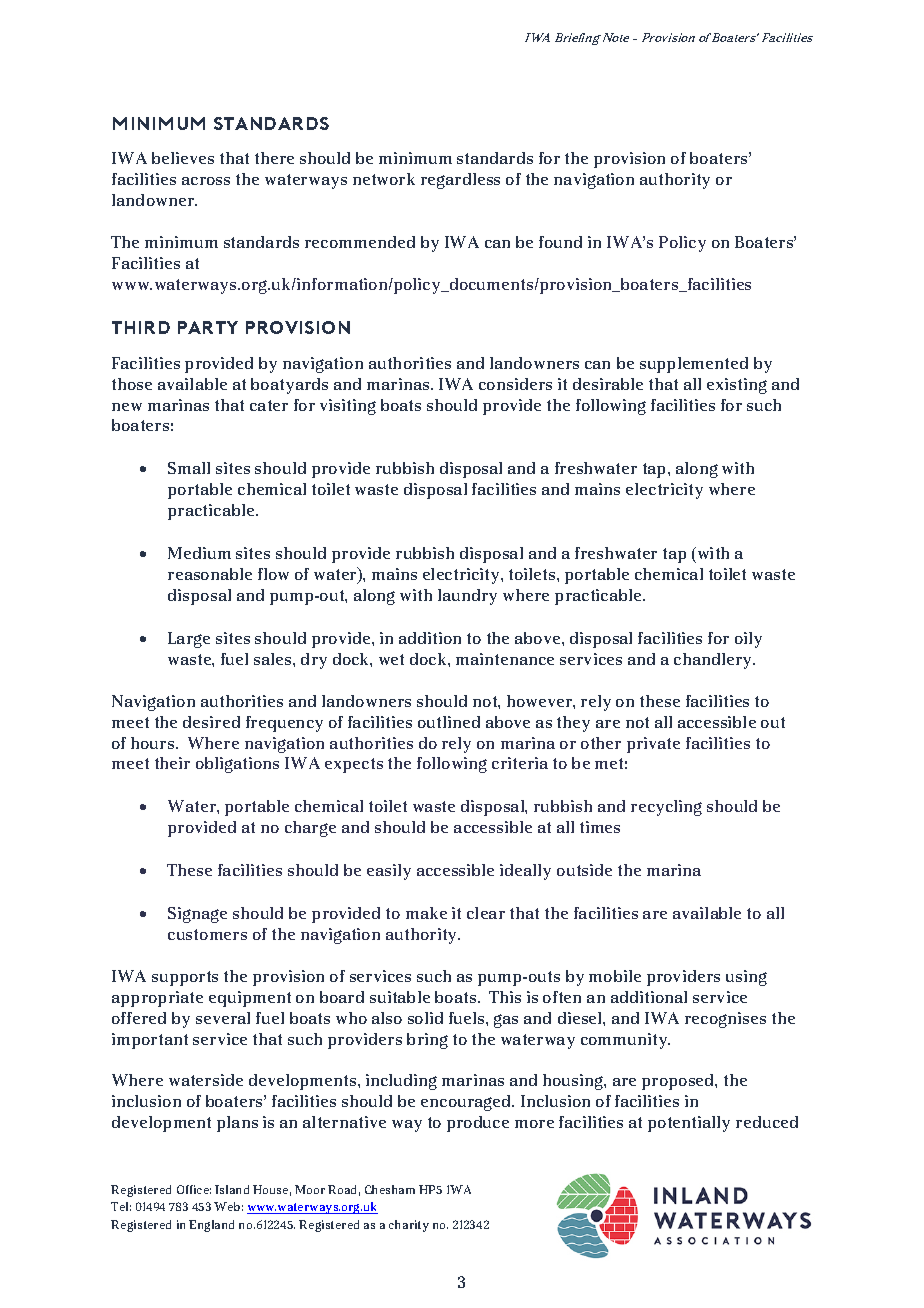 Image resolution: width=924 pixels, height=1308 pixels. I want to click on mobile, so click(615, 976).
